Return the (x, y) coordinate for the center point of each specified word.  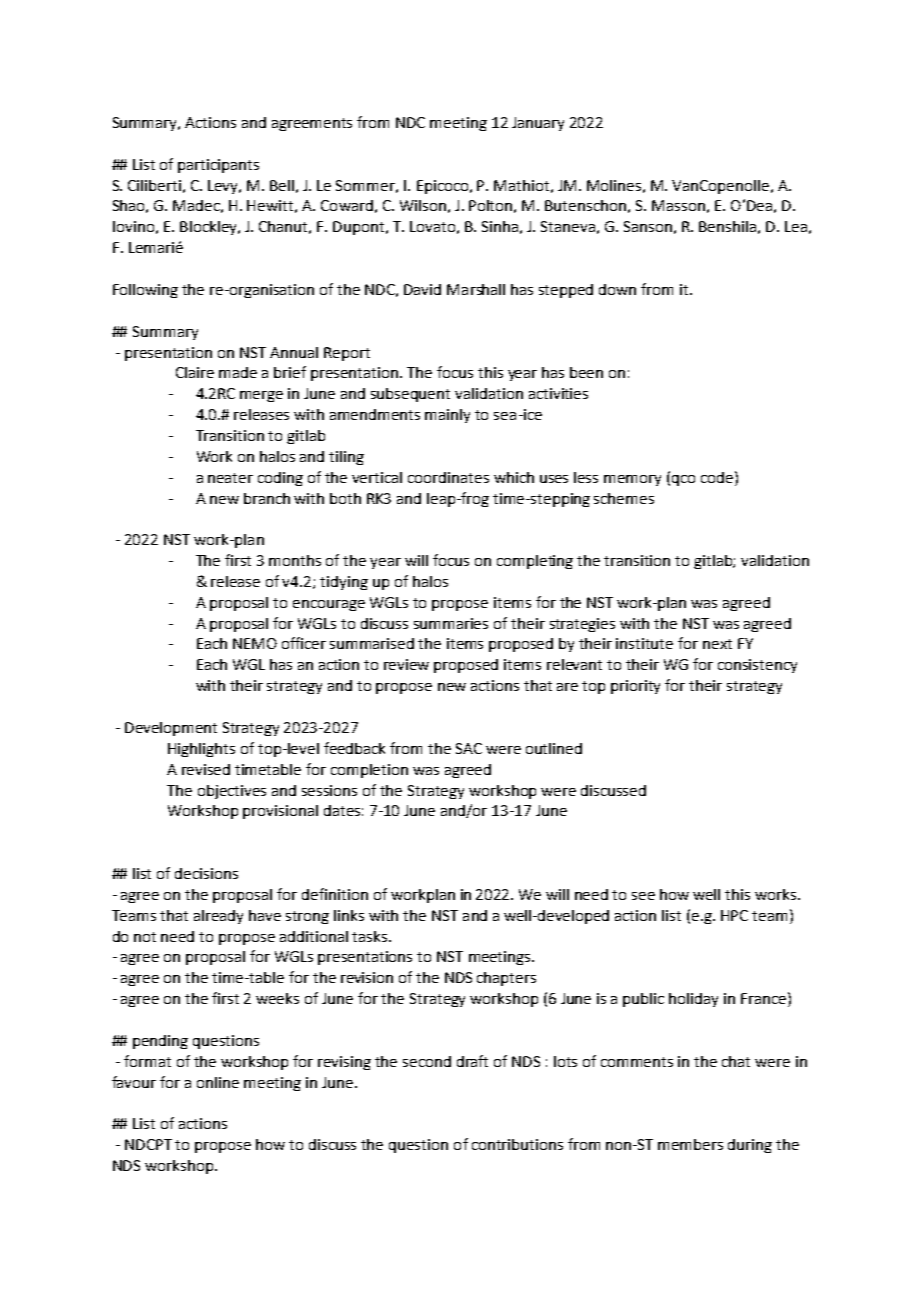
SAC (469, 748)
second (427, 1061)
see (643, 896)
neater (230, 478)
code (717, 477)
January (538, 124)
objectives (232, 792)
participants (218, 166)
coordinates (448, 477)
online (218, 1082)
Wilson (423, 205)
